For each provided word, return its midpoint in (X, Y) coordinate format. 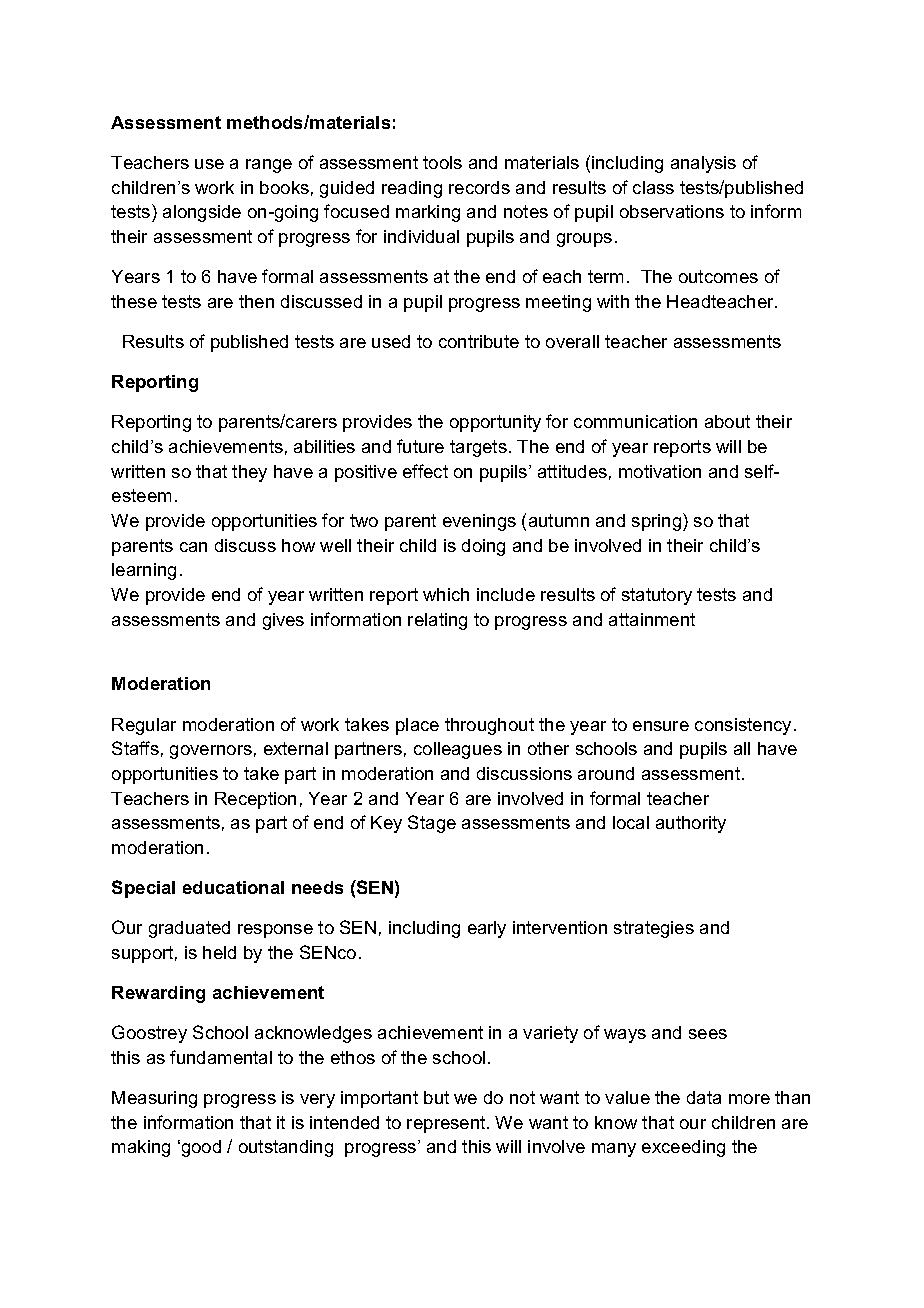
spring (658, 522)
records (479, 187)
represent (447, 1124)
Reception (255, 800)
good (200, 1148)
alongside (202, 213)
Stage (432, 824)
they (249, 473)
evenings (479, 522)
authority (691, 824)
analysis (703, 164)
